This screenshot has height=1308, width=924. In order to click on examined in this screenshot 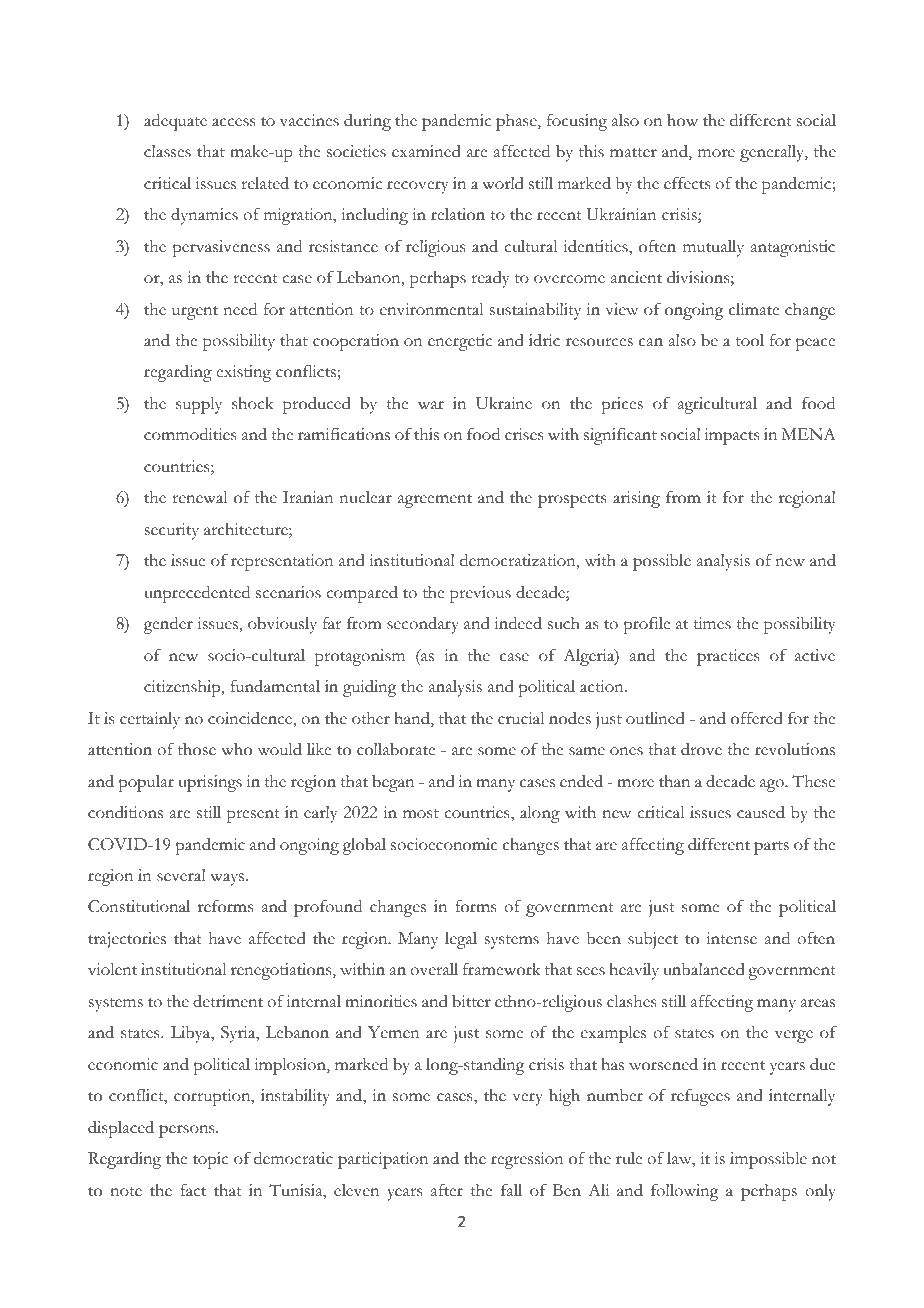, I will do `click(426, 151)`.
